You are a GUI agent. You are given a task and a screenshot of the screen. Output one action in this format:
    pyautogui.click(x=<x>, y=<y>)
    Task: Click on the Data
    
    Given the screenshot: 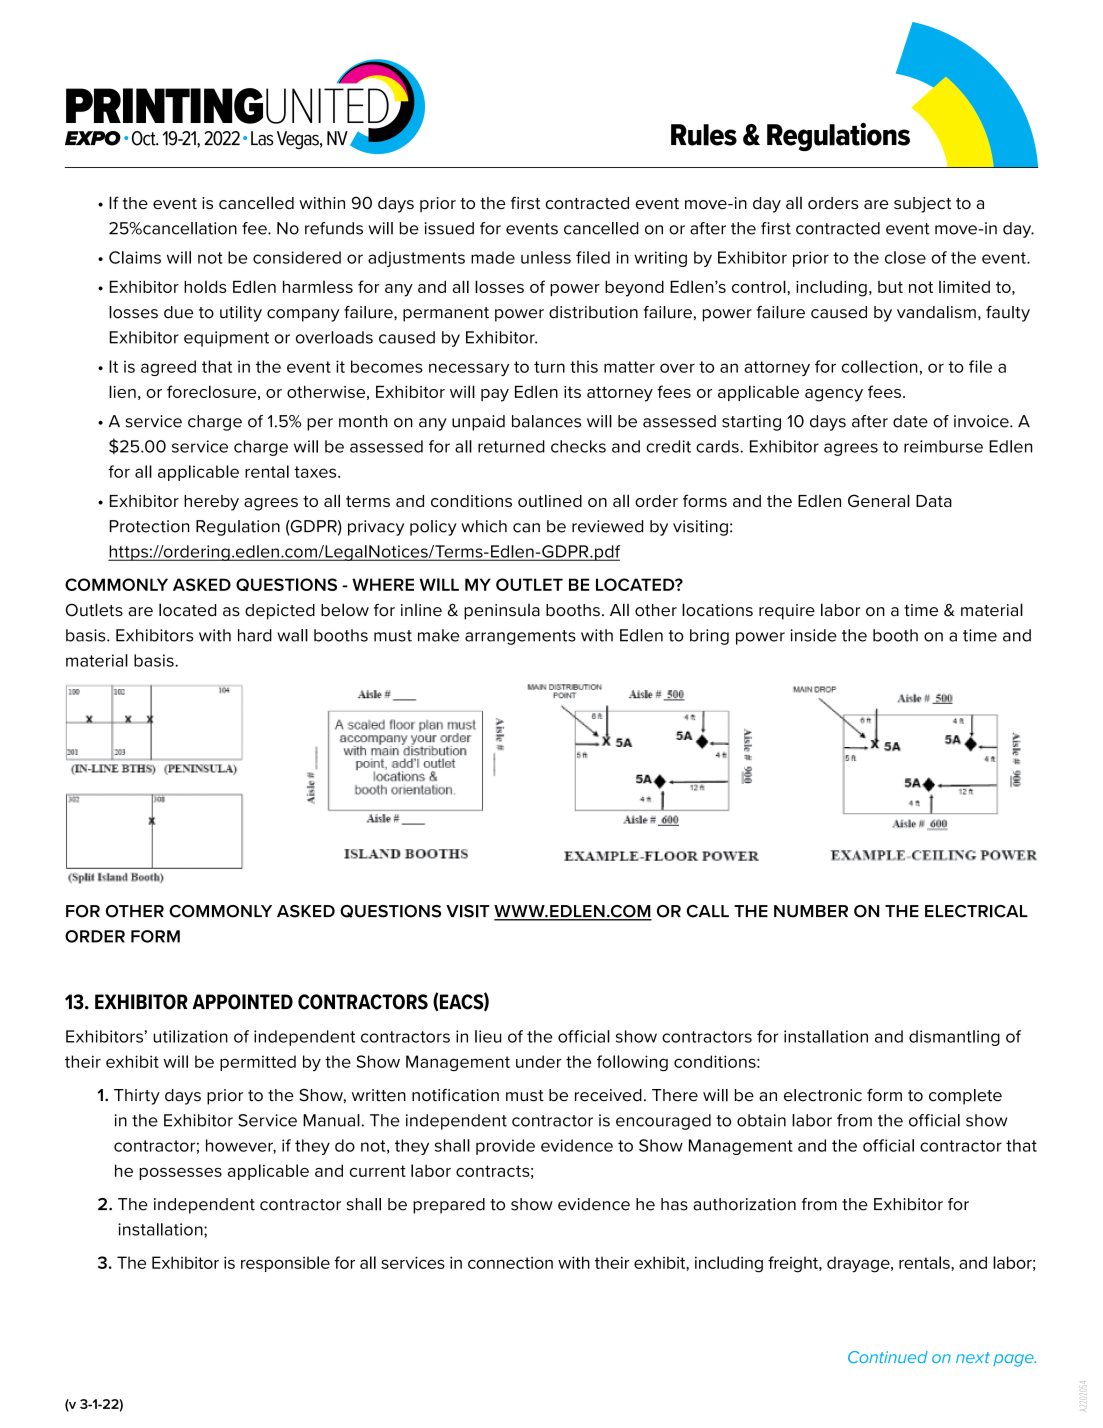 What is the action you would take?
    pyautogui.click(x=934, y=501)
